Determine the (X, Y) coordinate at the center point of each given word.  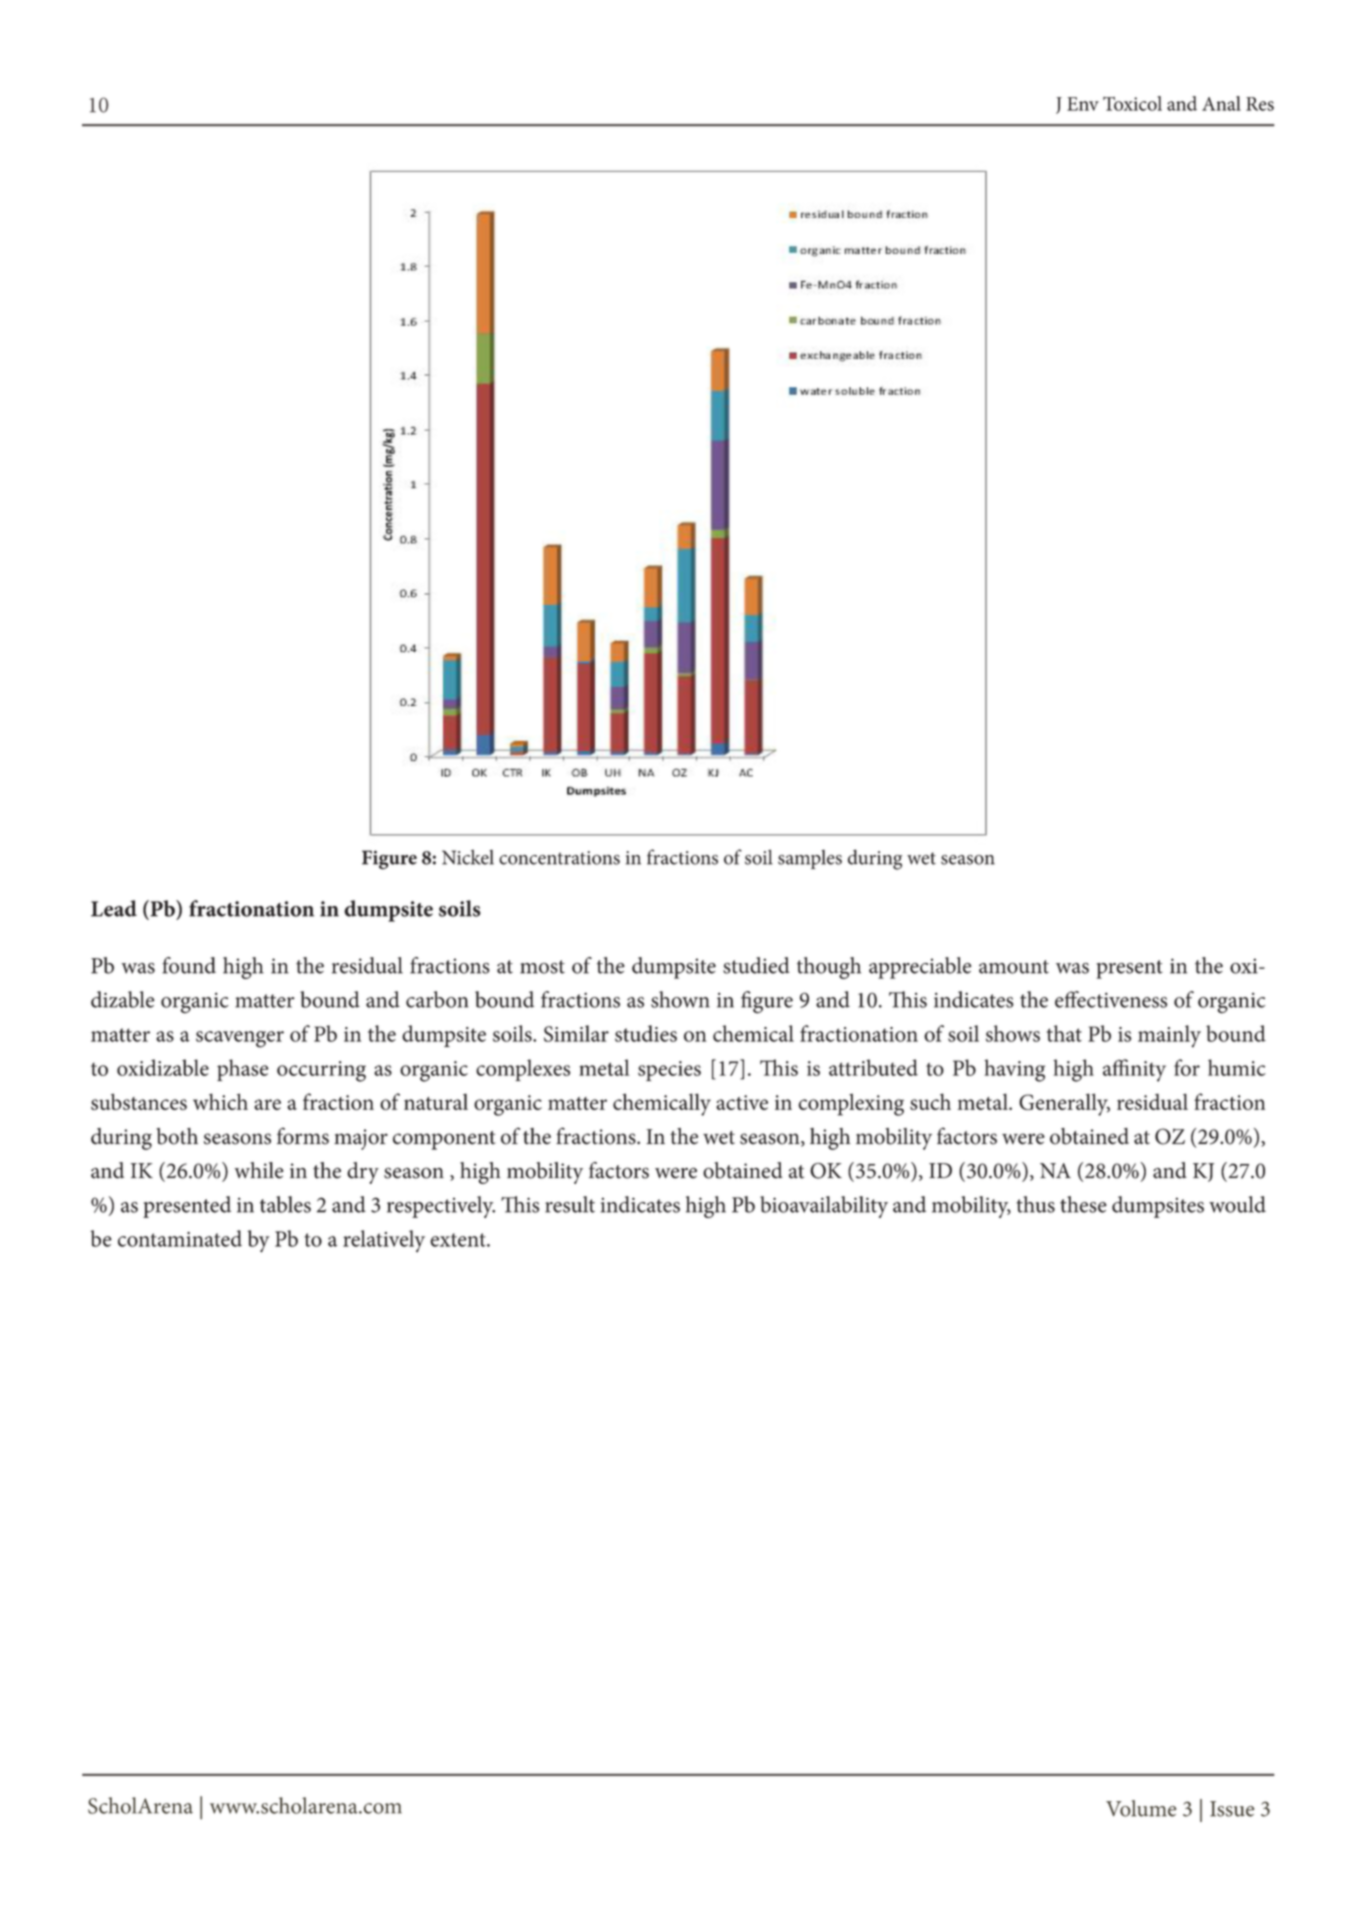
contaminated (180, 1238)
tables (285, 1204)
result (570, 1204)
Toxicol (1132, 103)
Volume (1141, 1808)
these (1083, 1204)
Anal (1221, 103)
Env (1083, 104)
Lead (114, 908)
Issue (1232, 1809)
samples (810, 859)
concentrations (559, 858)
